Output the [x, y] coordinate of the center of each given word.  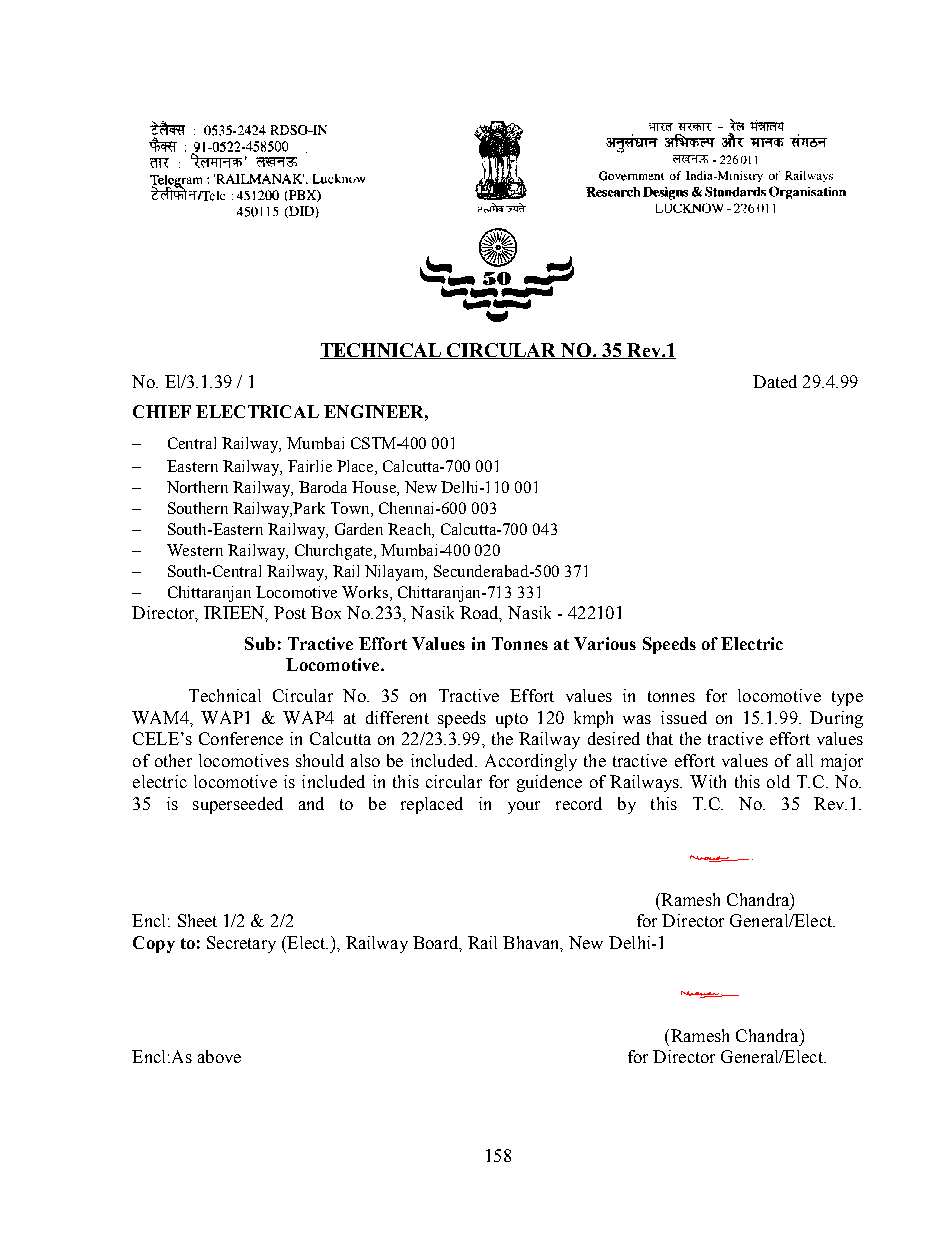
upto [512, 720]
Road [481, 614]
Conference [241, 738]
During [836, 719]
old [778, 781]
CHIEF [162, 411]
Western [195, 550]
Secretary [241, 944]
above [219, 1056]
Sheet [197, 920]
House [375, 487]
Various [605, 643]
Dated [775, 381]
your [524, 807]
